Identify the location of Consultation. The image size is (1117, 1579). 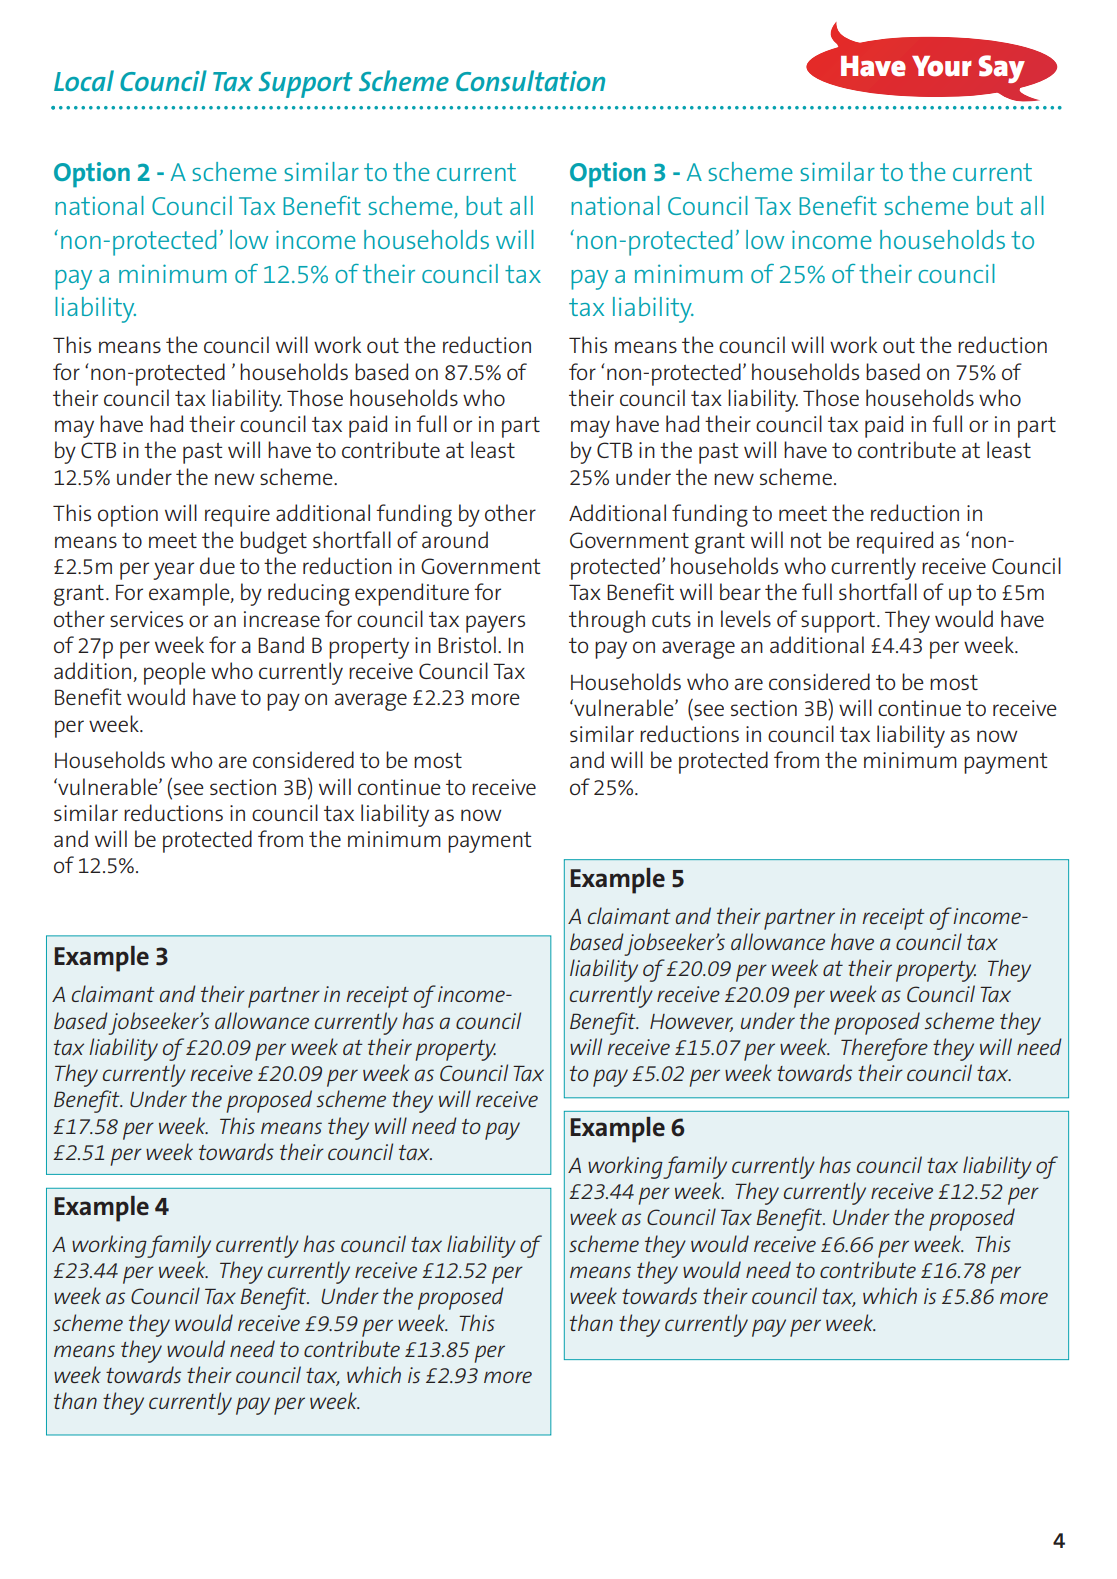
(530, 80).
